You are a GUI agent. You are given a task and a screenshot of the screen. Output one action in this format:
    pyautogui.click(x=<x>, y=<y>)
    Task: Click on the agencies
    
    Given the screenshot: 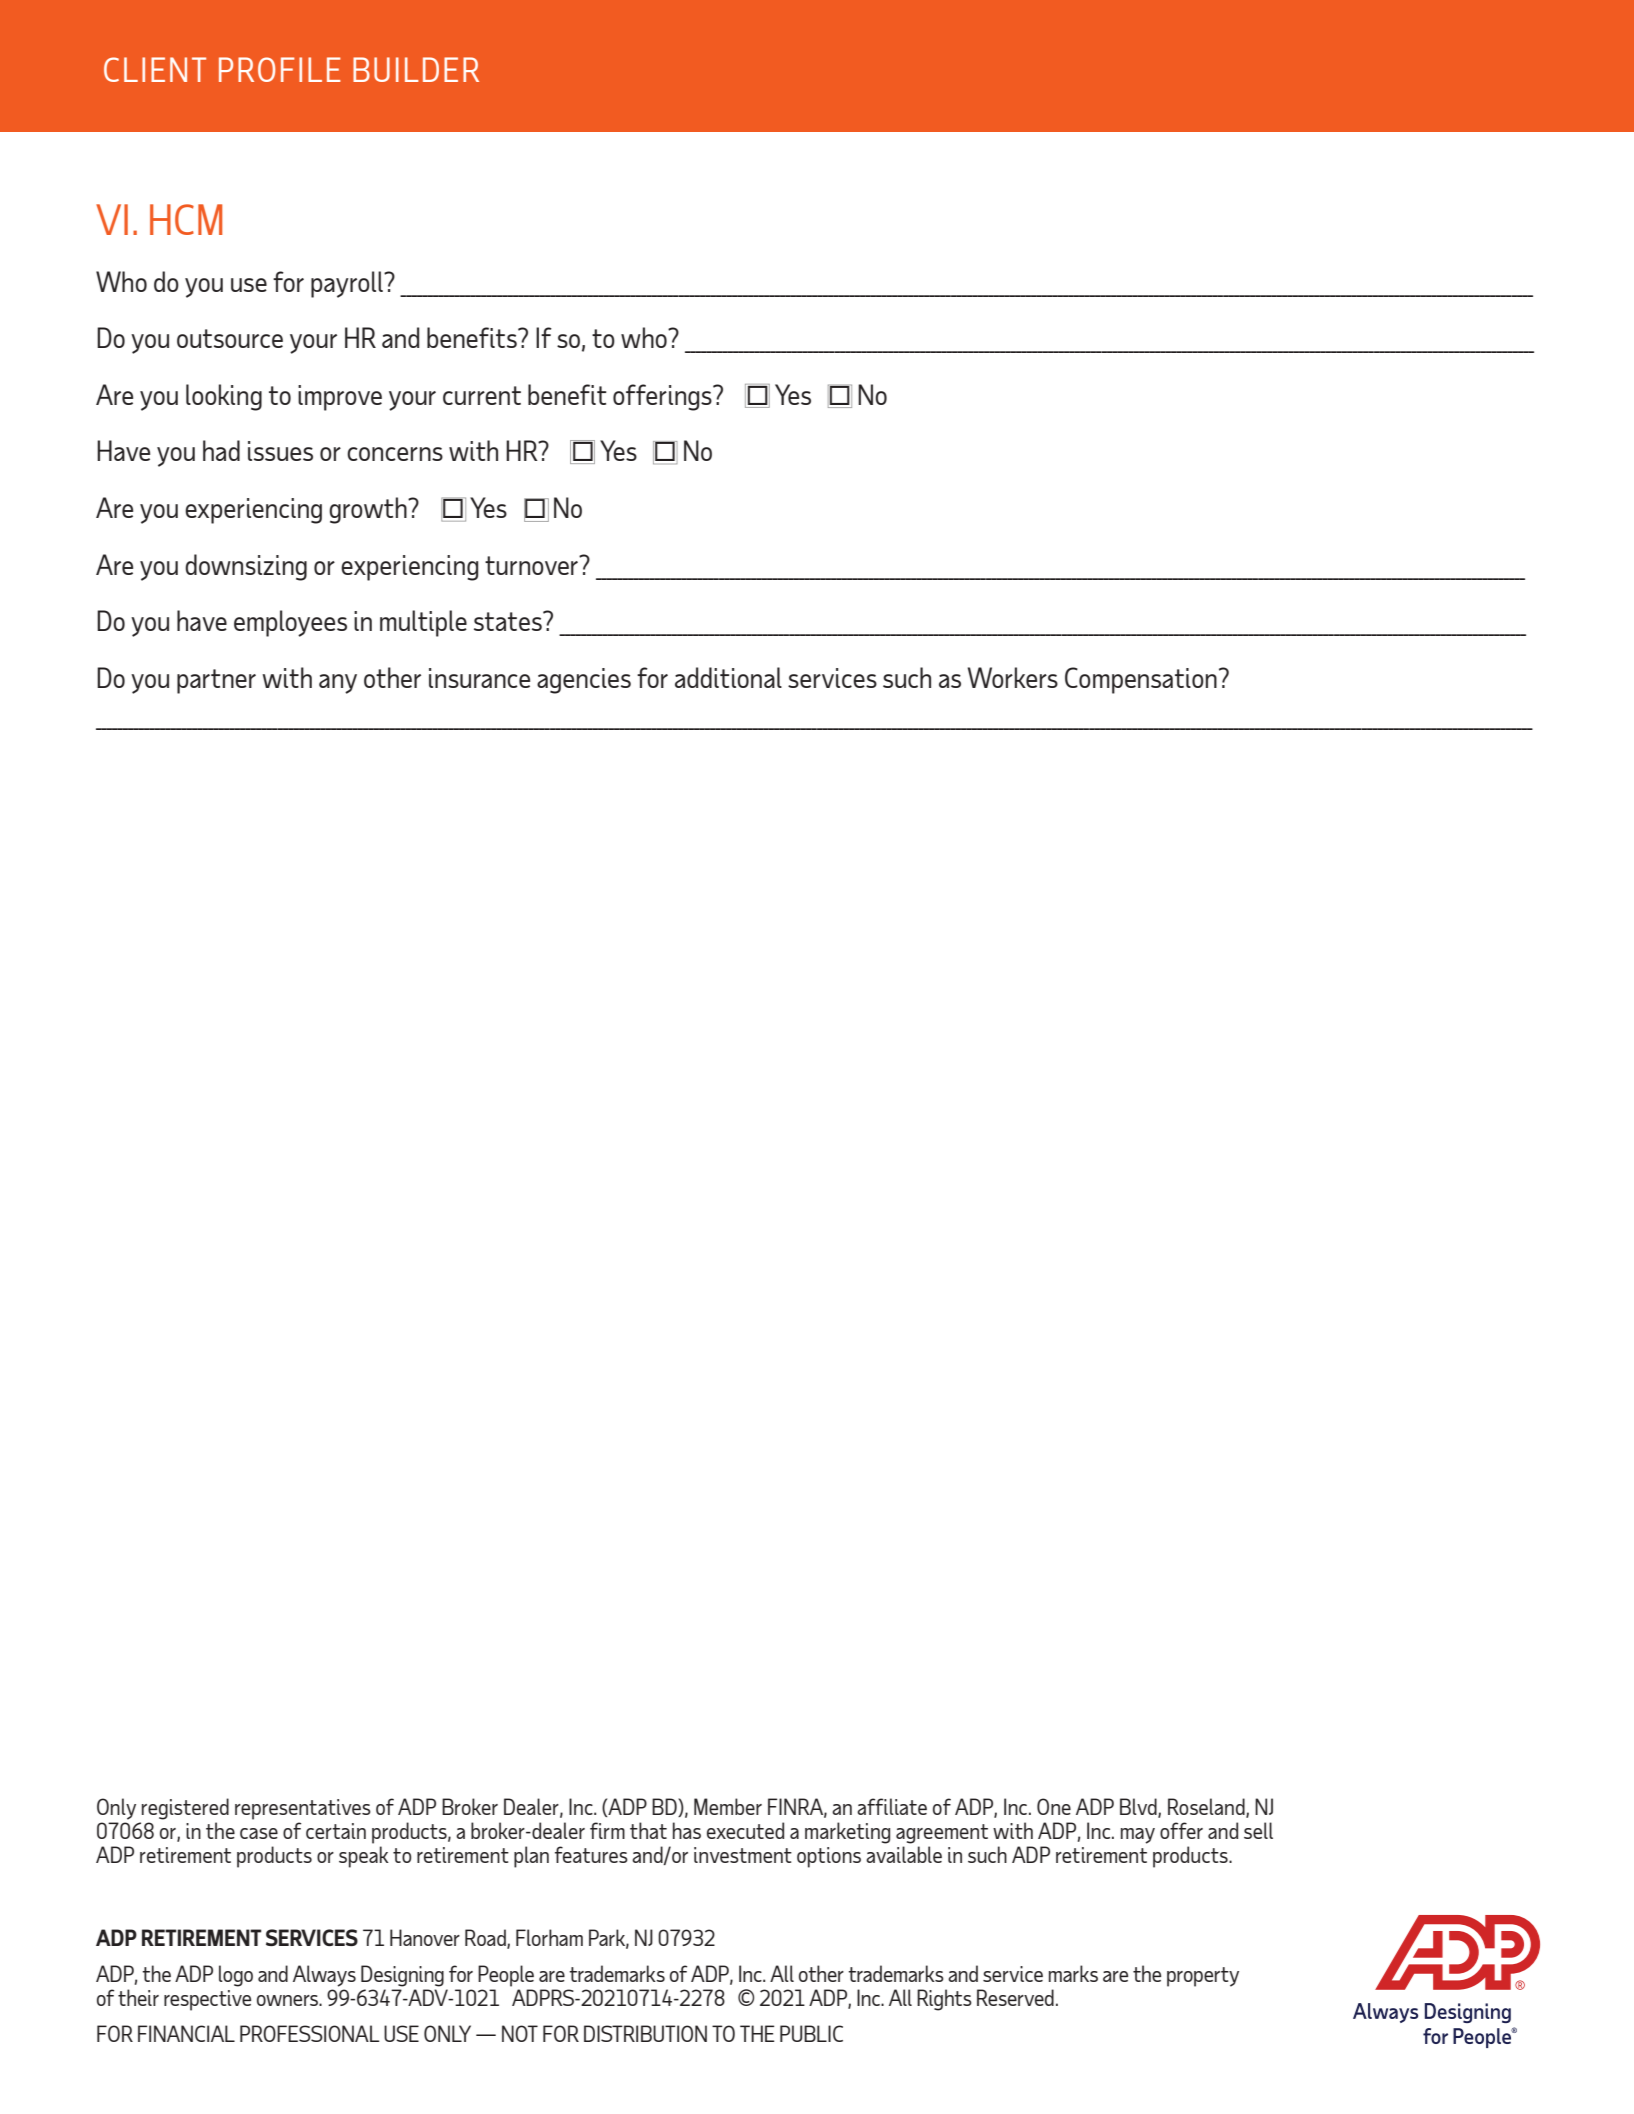 What is the action you would take?
    pyautogui.click(x=584, y=681)
